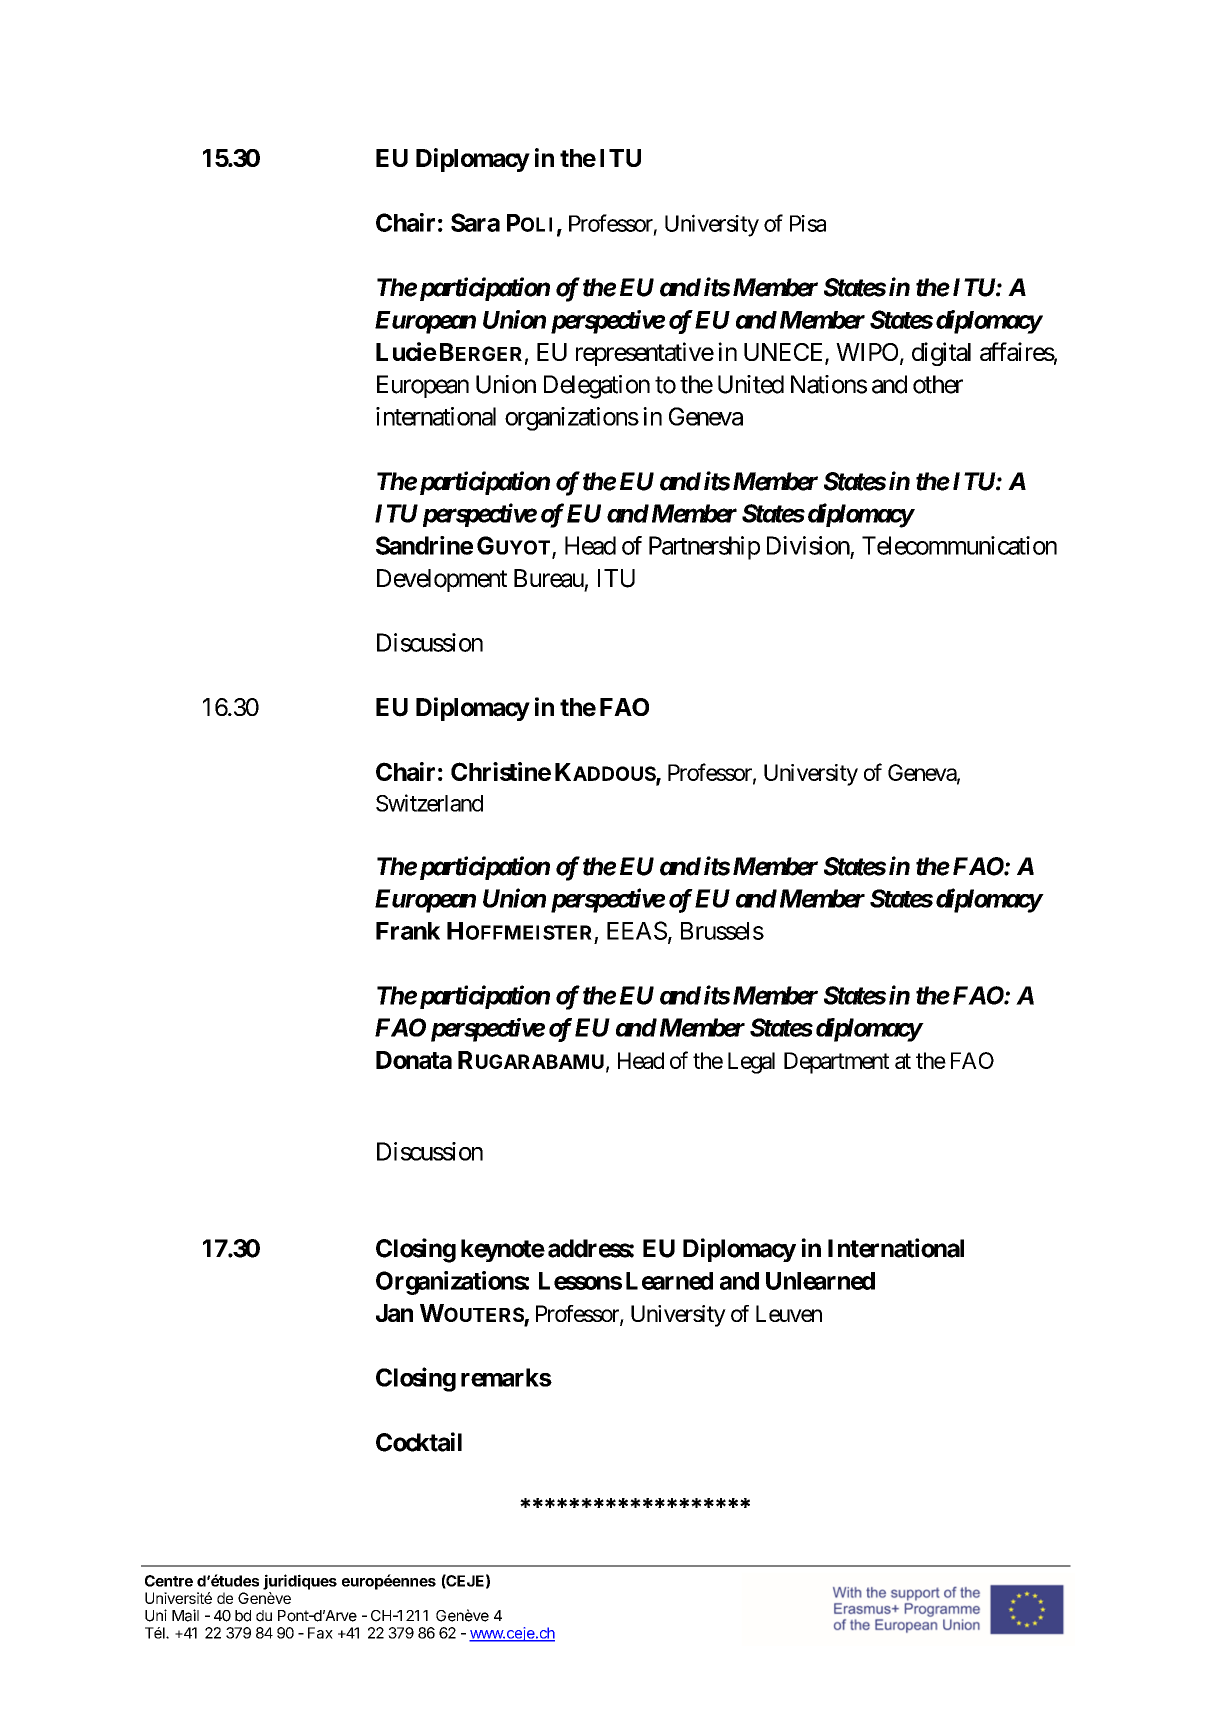 This image has height=1714, width=1212. Describe the element at coordinates (597, 387) in the image. I see `Delegation` at that location.
